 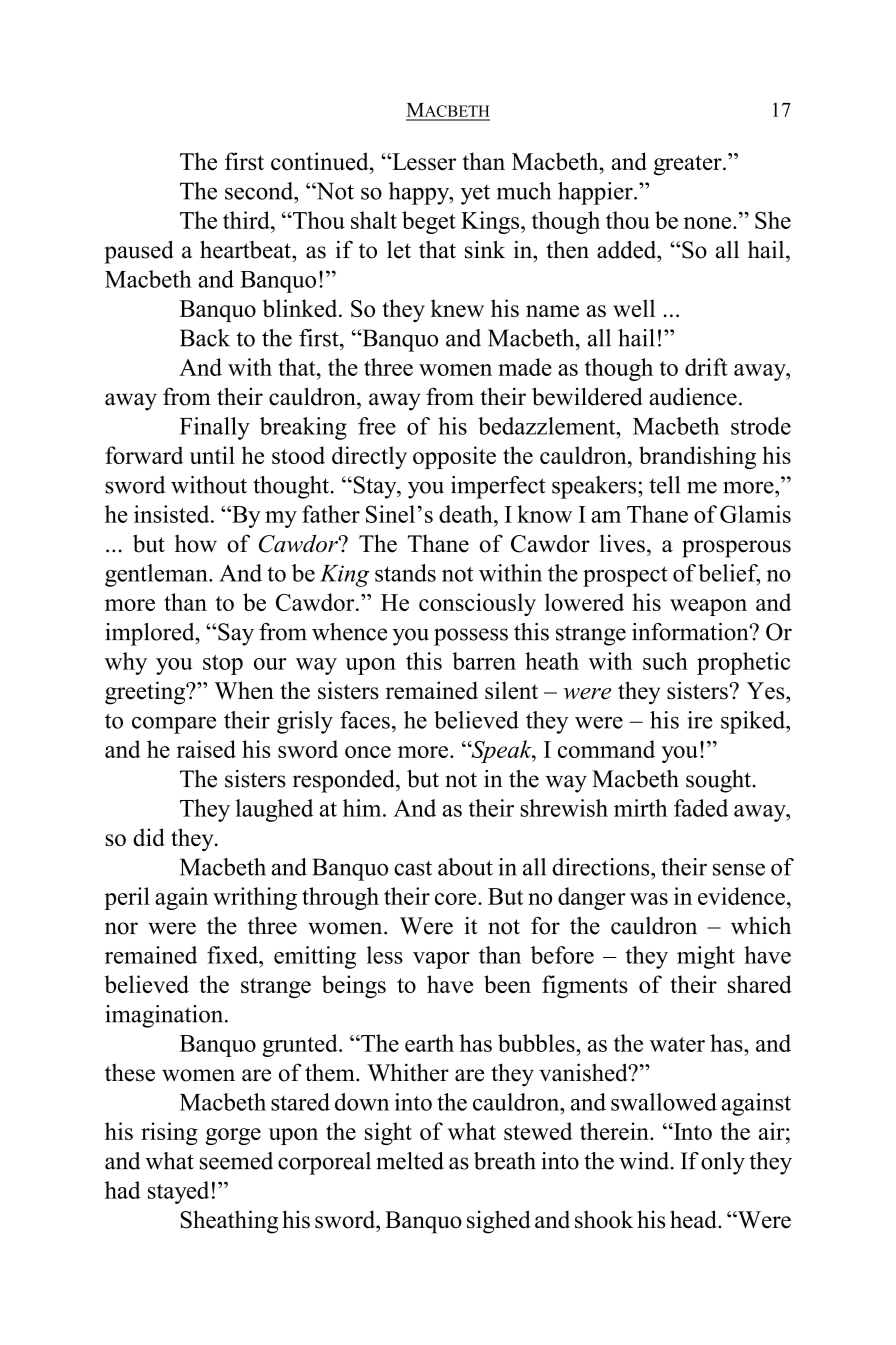 What do you see at coordinates (694, 1219) in the screenshot?
I see `head` at bounding box center [694, 1219].
